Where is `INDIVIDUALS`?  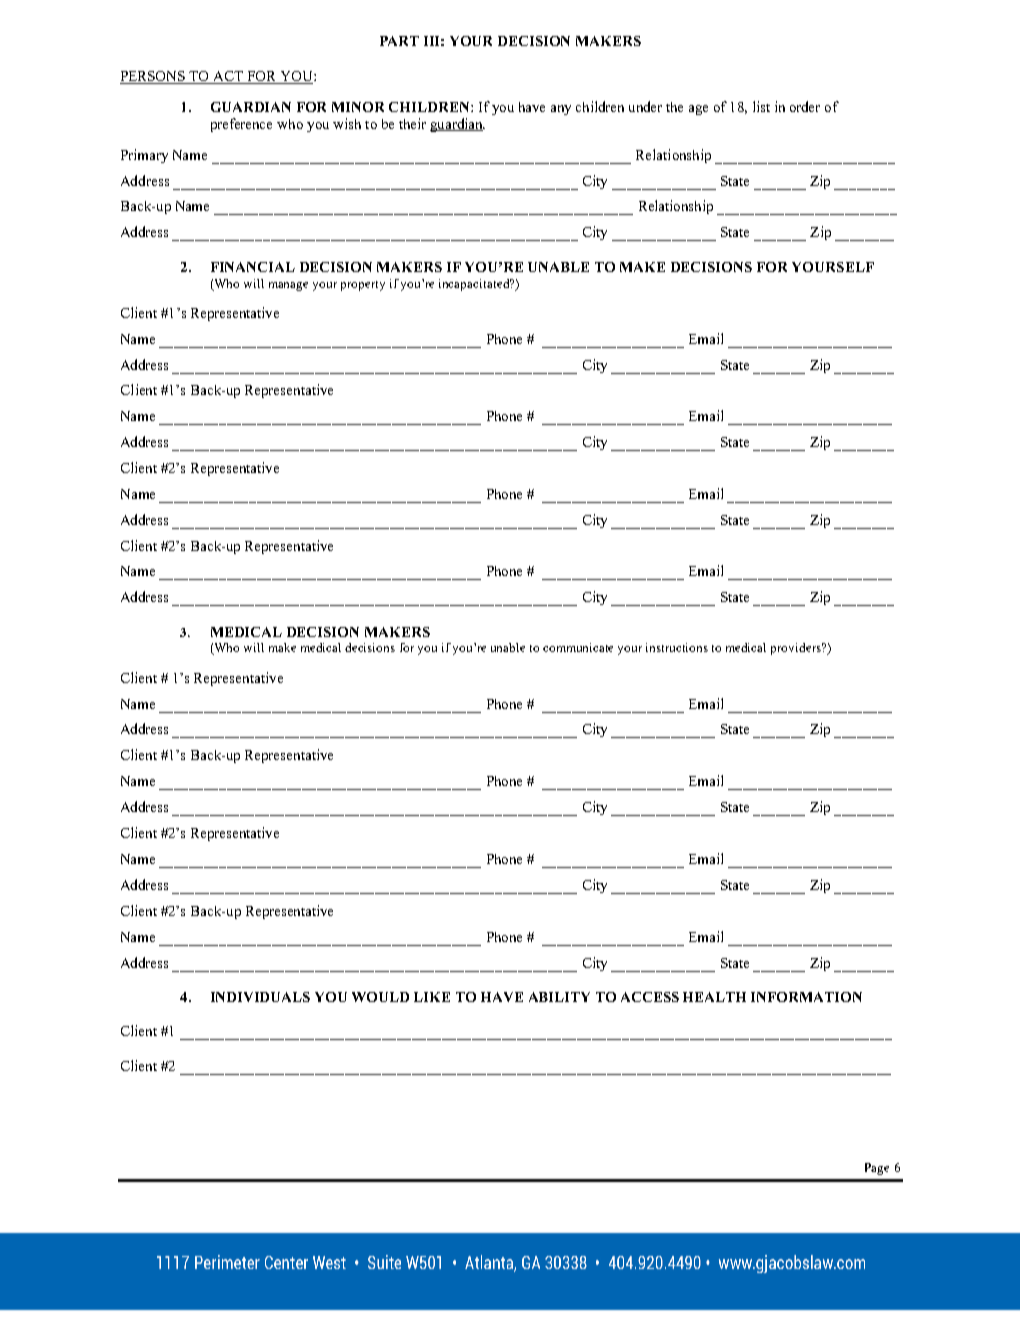 INDIVIDUALS is located at coordinates (260, 997).
